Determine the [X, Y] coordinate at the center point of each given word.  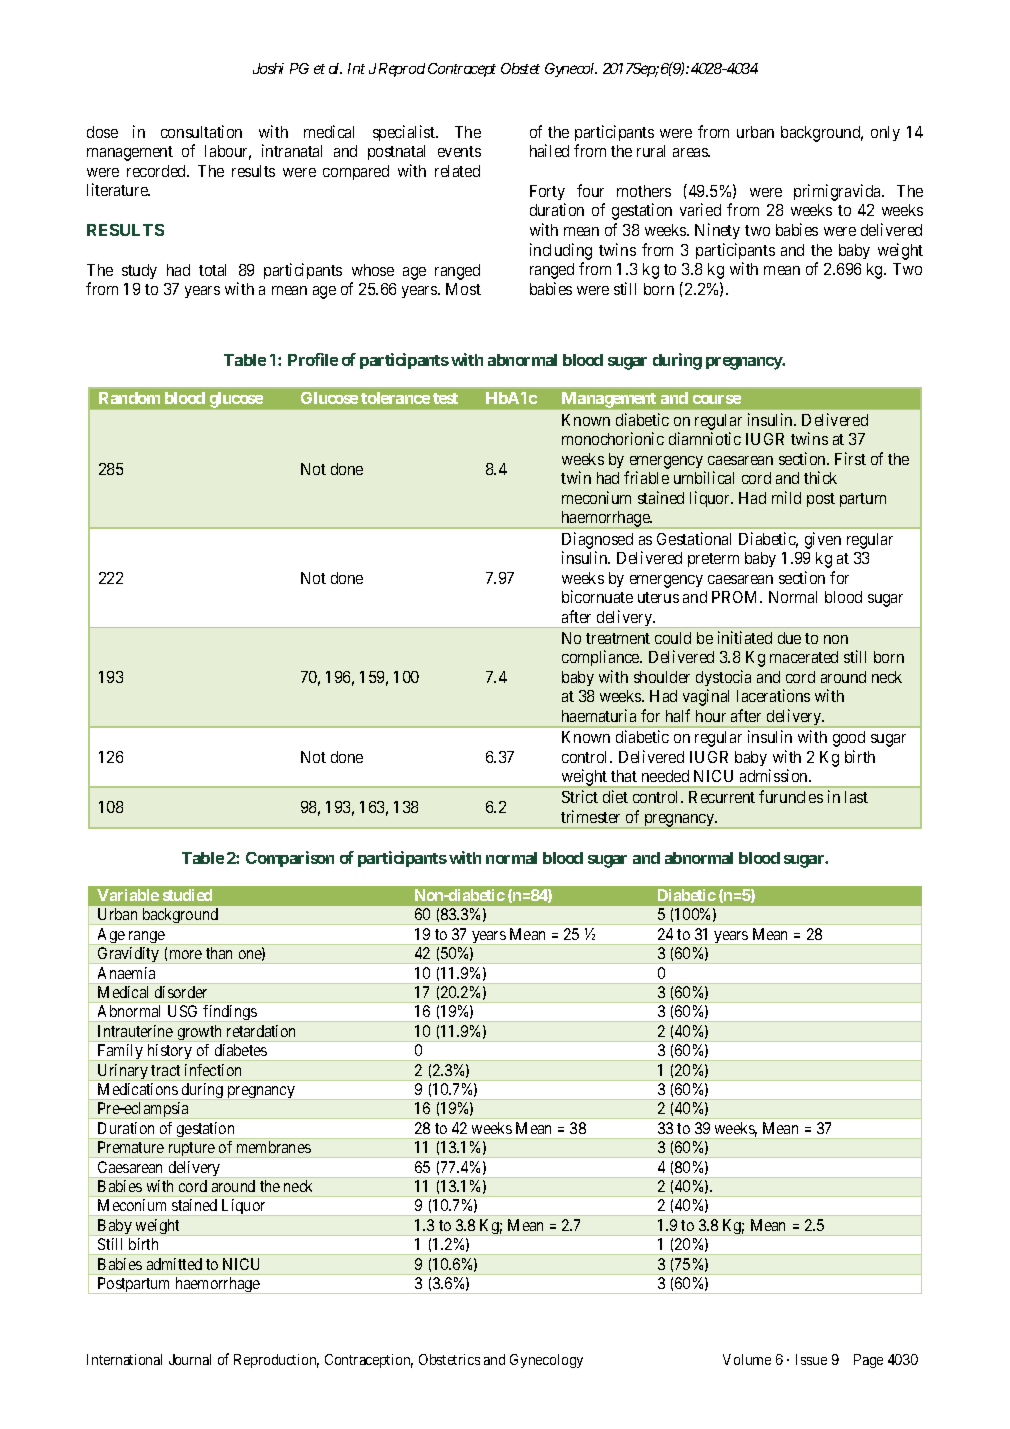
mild [786, 497]
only [885, 133]
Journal [190, 1359]
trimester [590, 816]
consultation [201, 131]
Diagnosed [597, 540]
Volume [747, 1359]
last [856, 797]
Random [129, 398]
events [459, 151]
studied [187, 895]
